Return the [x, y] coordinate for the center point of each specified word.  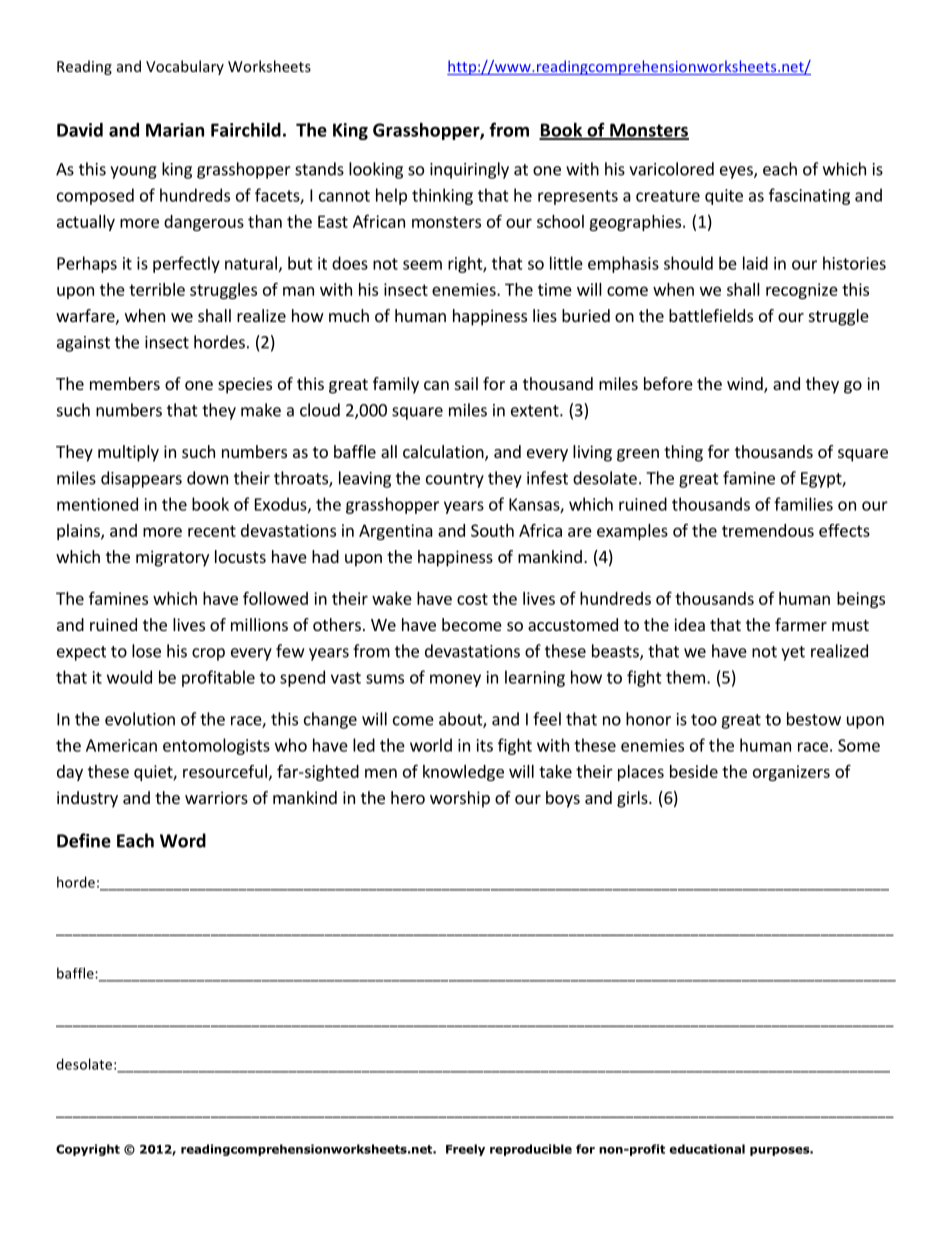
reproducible [531, 1150]
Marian [175, 130]
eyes [737, 172]
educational [707, 1149]
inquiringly [469, 170]
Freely [465, 1150]
